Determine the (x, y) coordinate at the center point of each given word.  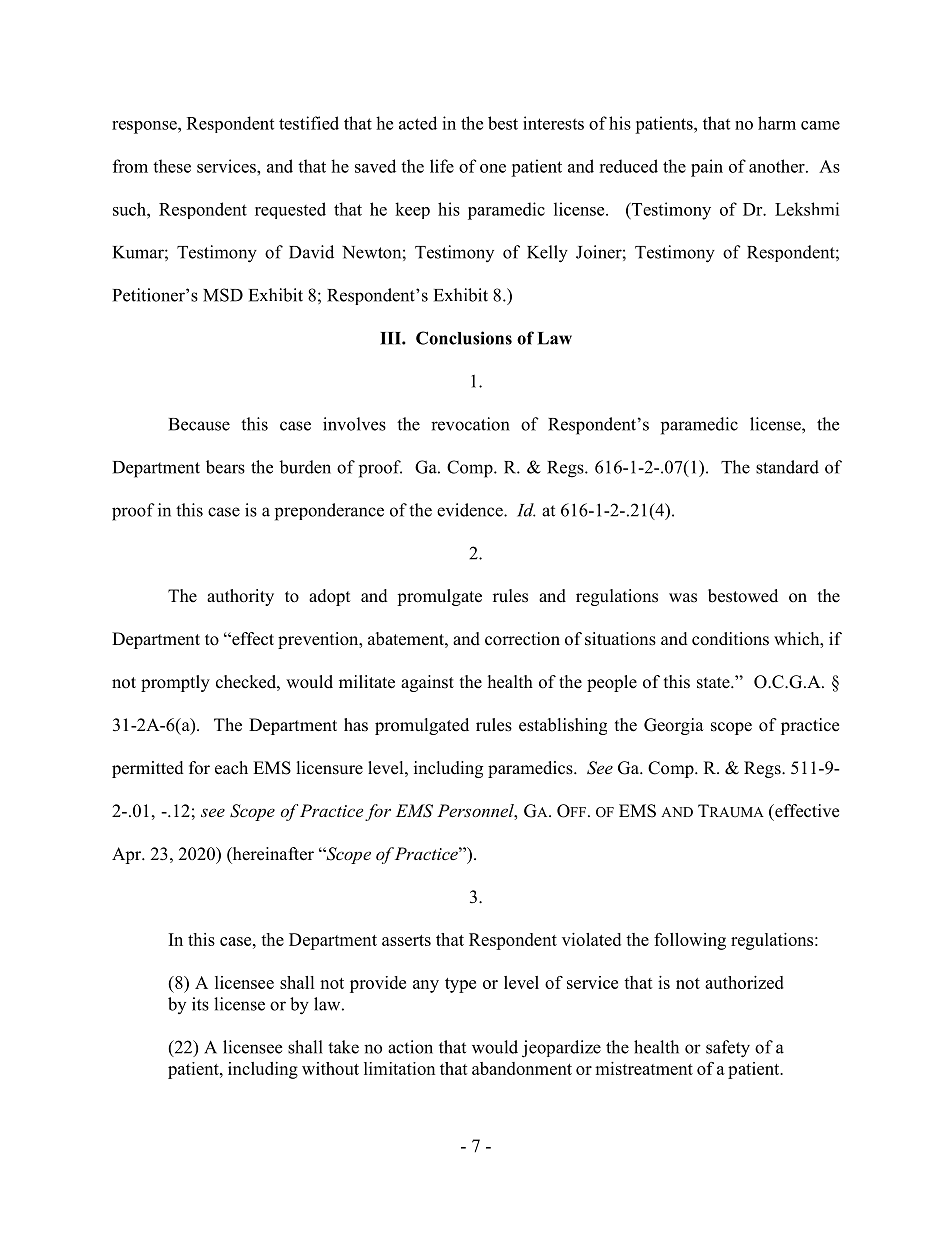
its (200, 1004)
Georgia (674, 726)
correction (522, 639)
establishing (563, 726)
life (442, 166)
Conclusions (464, 338)
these (172, 166)
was (683, 598)
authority (240, 597)
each (231, 768)
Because (199, 424)
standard (787, 467)
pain (707, 168)
